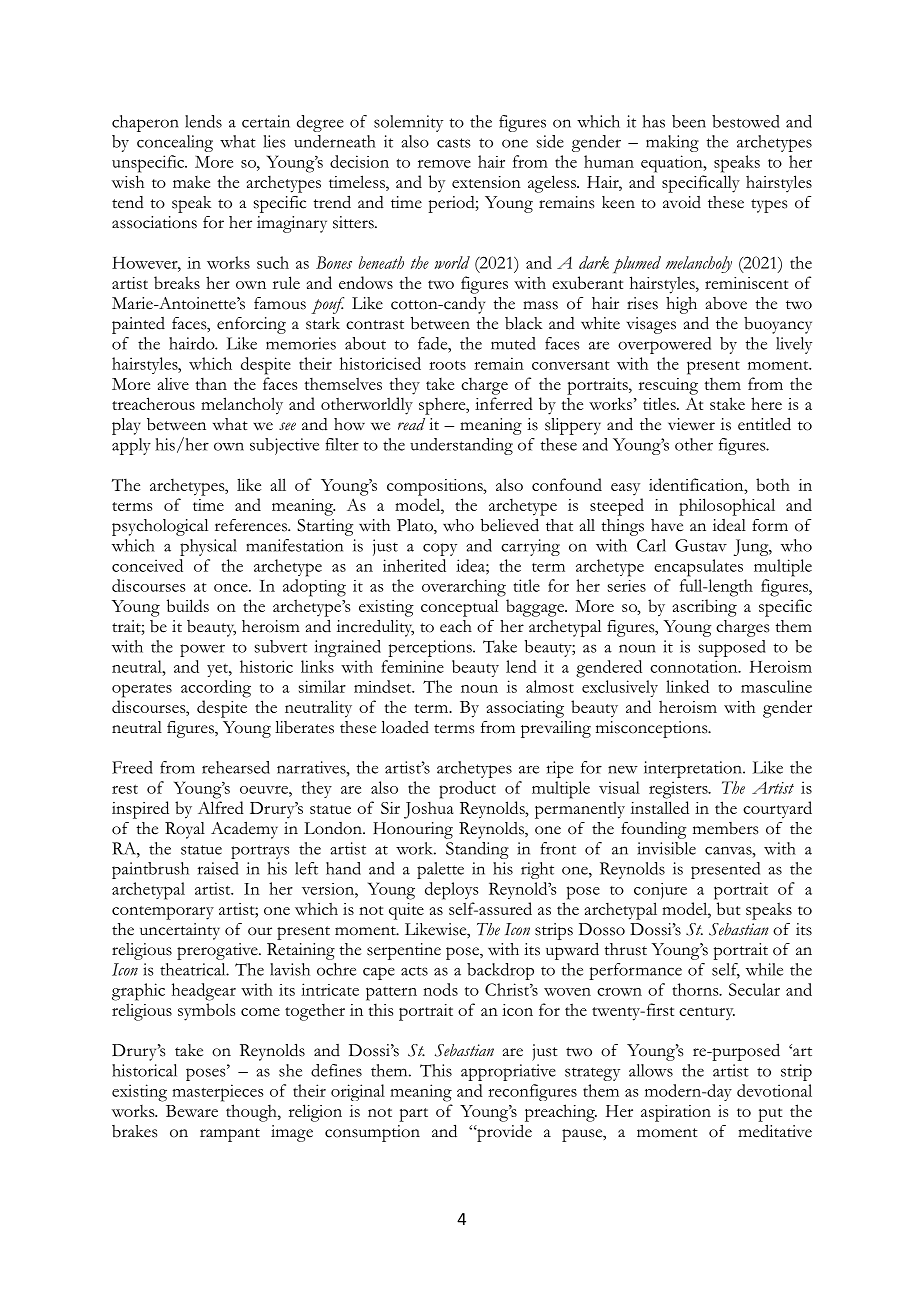  I want to click on perceptions, so click(431, 648).
